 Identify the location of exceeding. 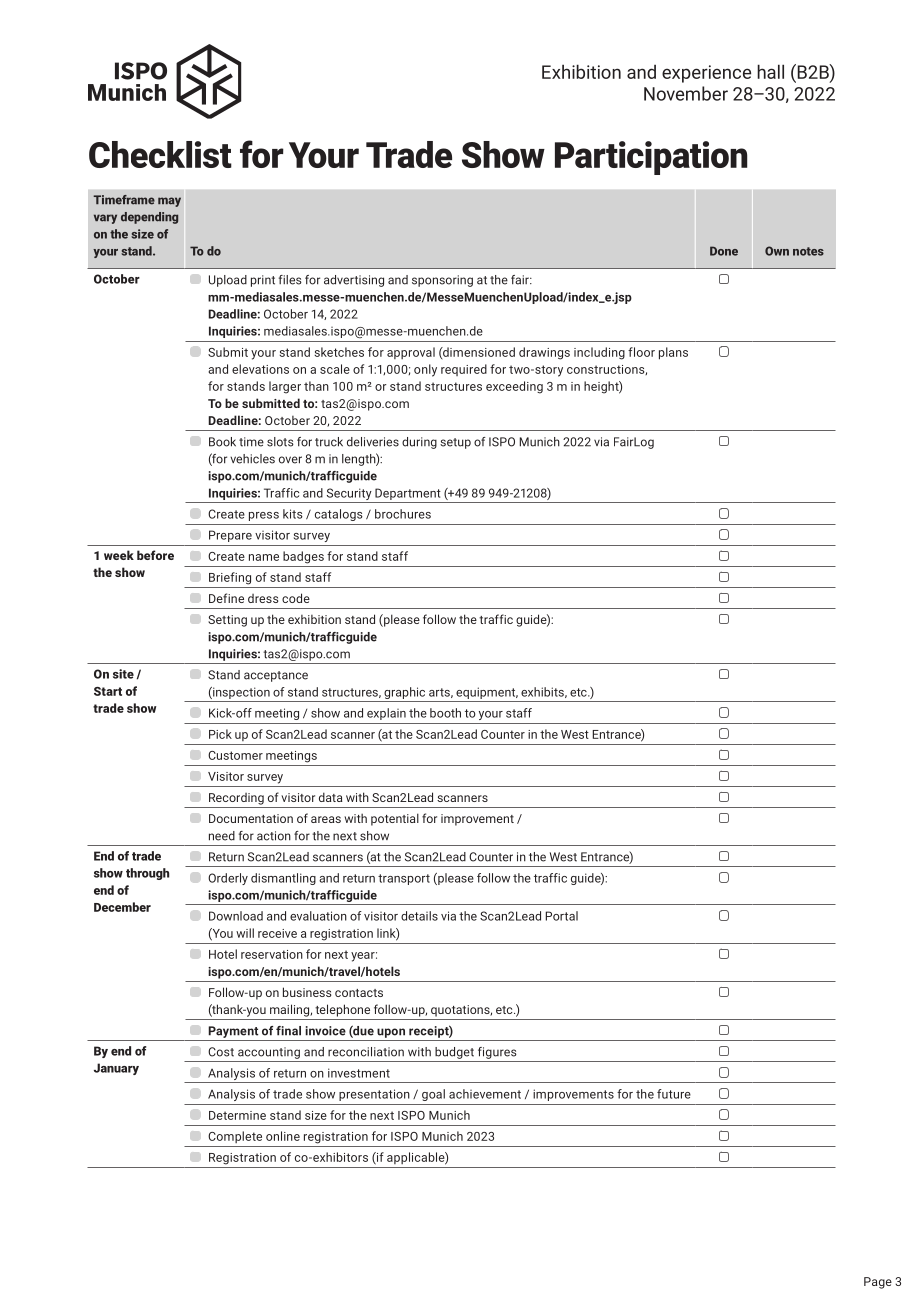
(514, 387).
